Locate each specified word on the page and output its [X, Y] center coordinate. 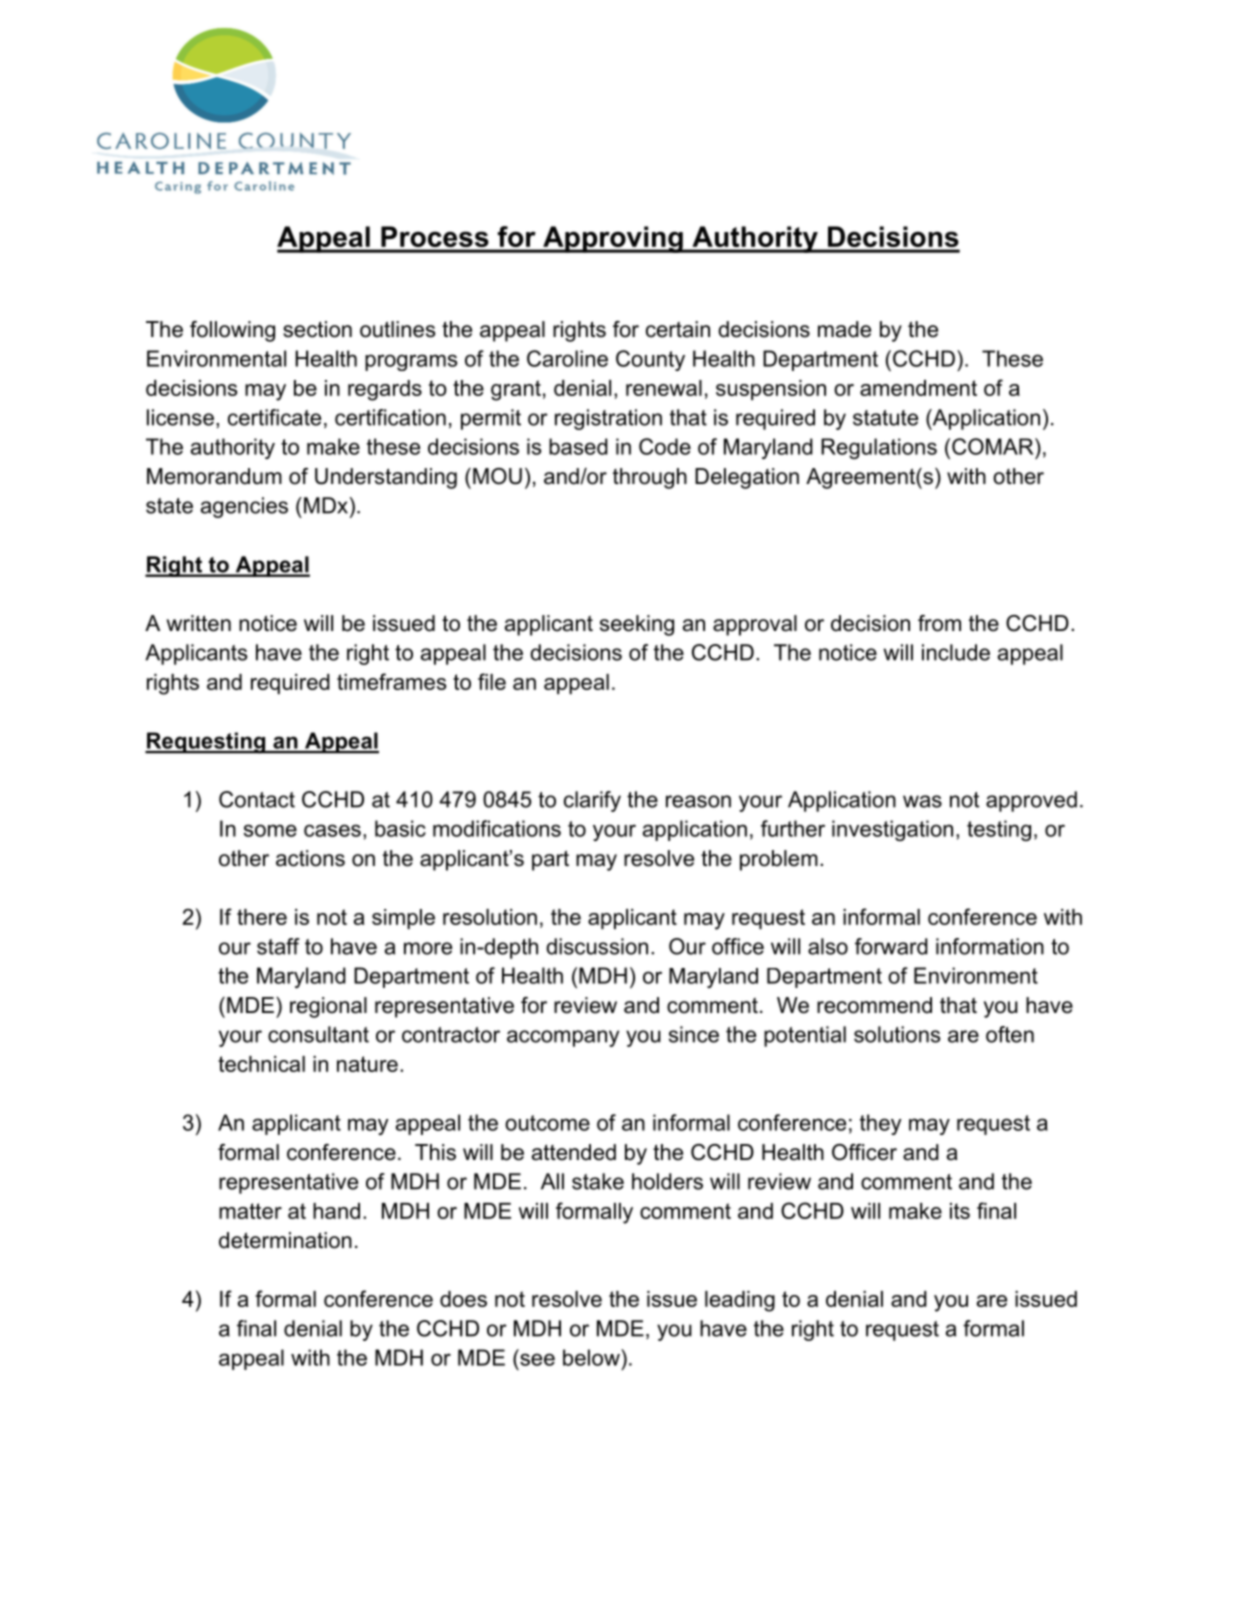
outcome [547, 1123]
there [262, 917]
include [956, 652]
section [317, 329]
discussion [597, 946]
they [881, 1124]
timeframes [391, 681]
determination [285, 1240]
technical [261, 1064]
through [650, 478]
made [844, 329]
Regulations [879, 448]
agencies [244, 507]
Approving [613, 239]
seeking [637, 625]
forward [891, 946]
